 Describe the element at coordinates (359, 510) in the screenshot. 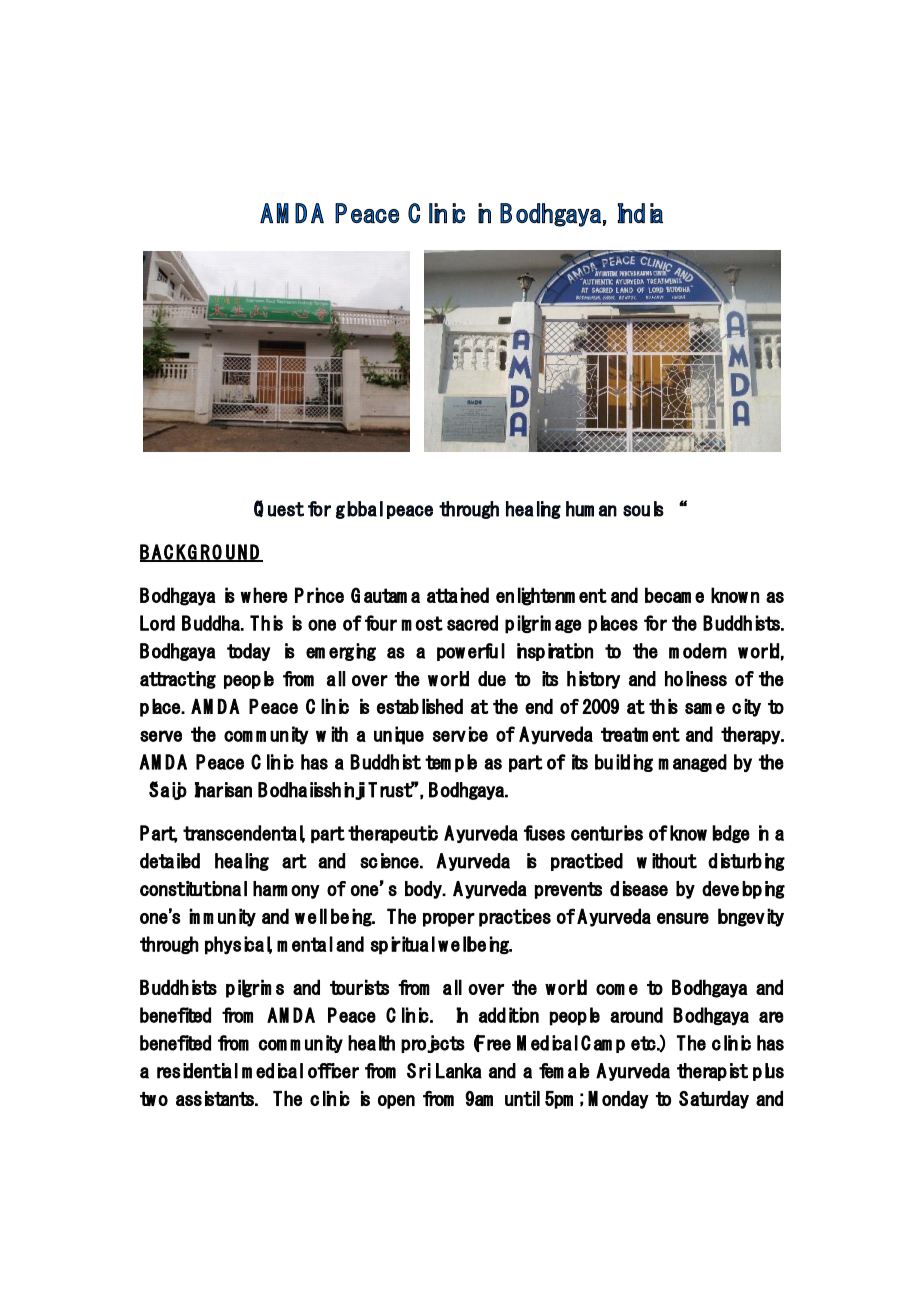

I see `global` at that location.
